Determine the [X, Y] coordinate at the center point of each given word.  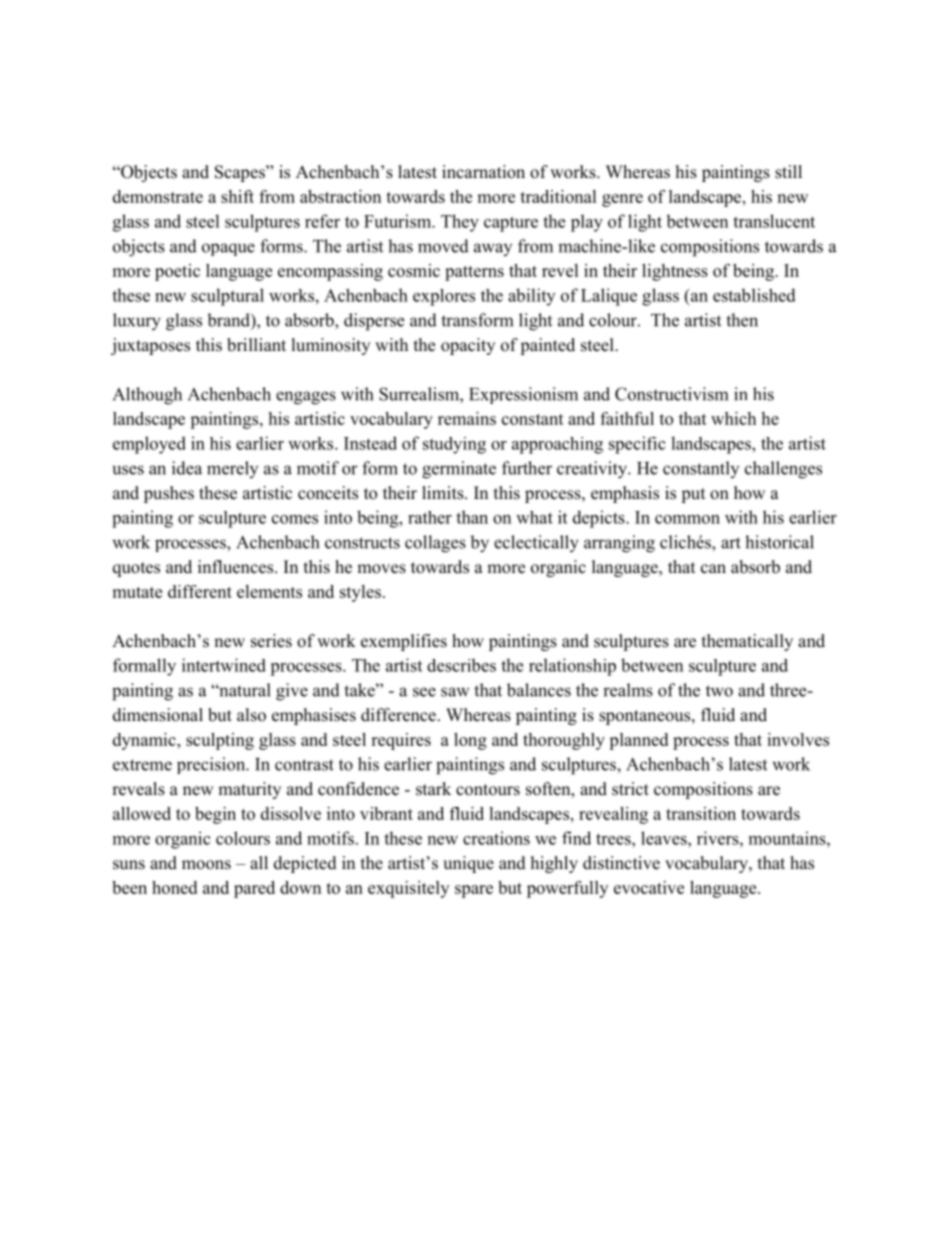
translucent [774, 221]
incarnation [483, 172]
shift [237, 196]
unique [468, 864]
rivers [719, 838]
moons [206, 865]
